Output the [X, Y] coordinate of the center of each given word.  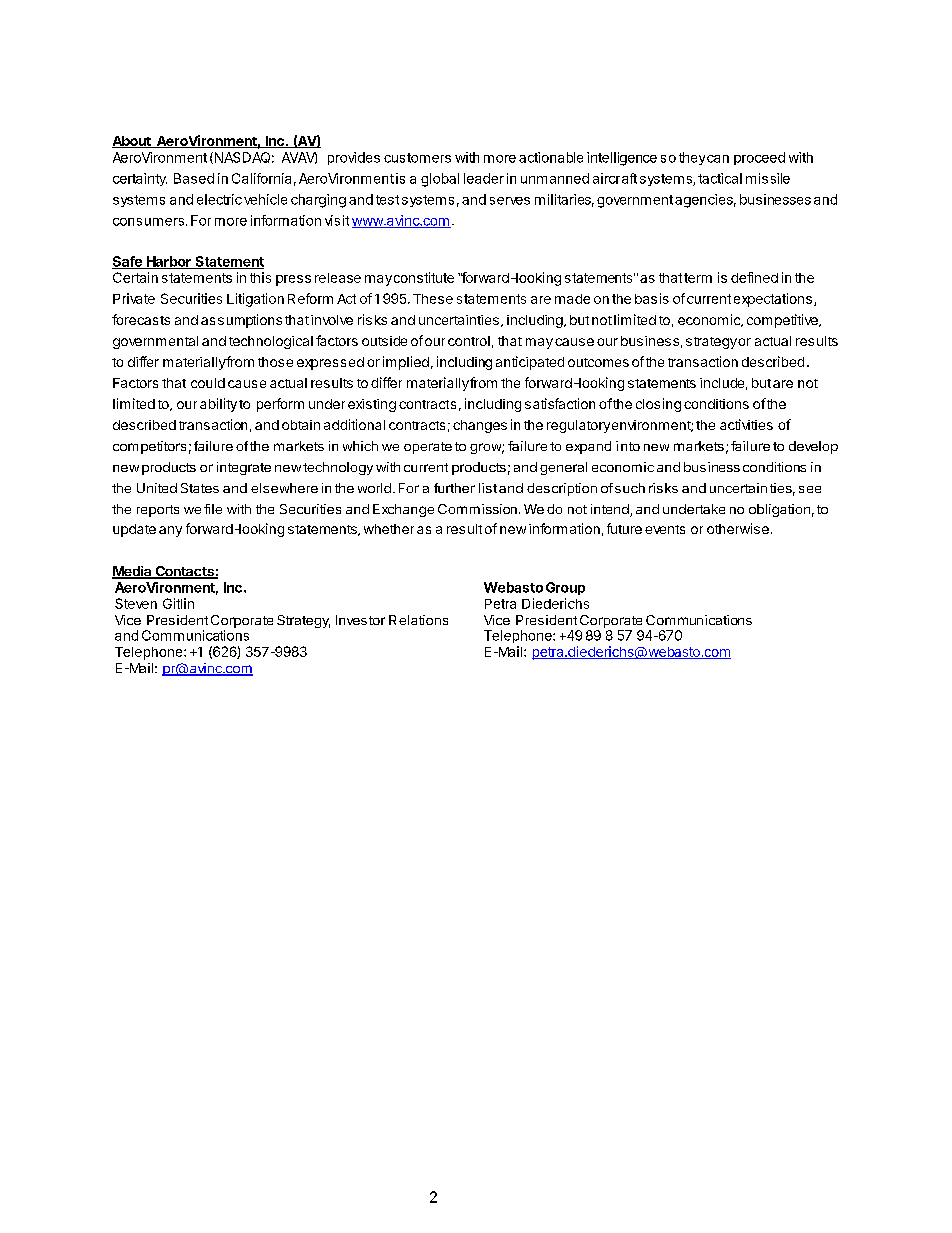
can [718, 159]
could [208, 383]
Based [194, 178]
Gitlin [178, 603]
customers [417, 158]
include [722, 383]
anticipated [530, 363]
